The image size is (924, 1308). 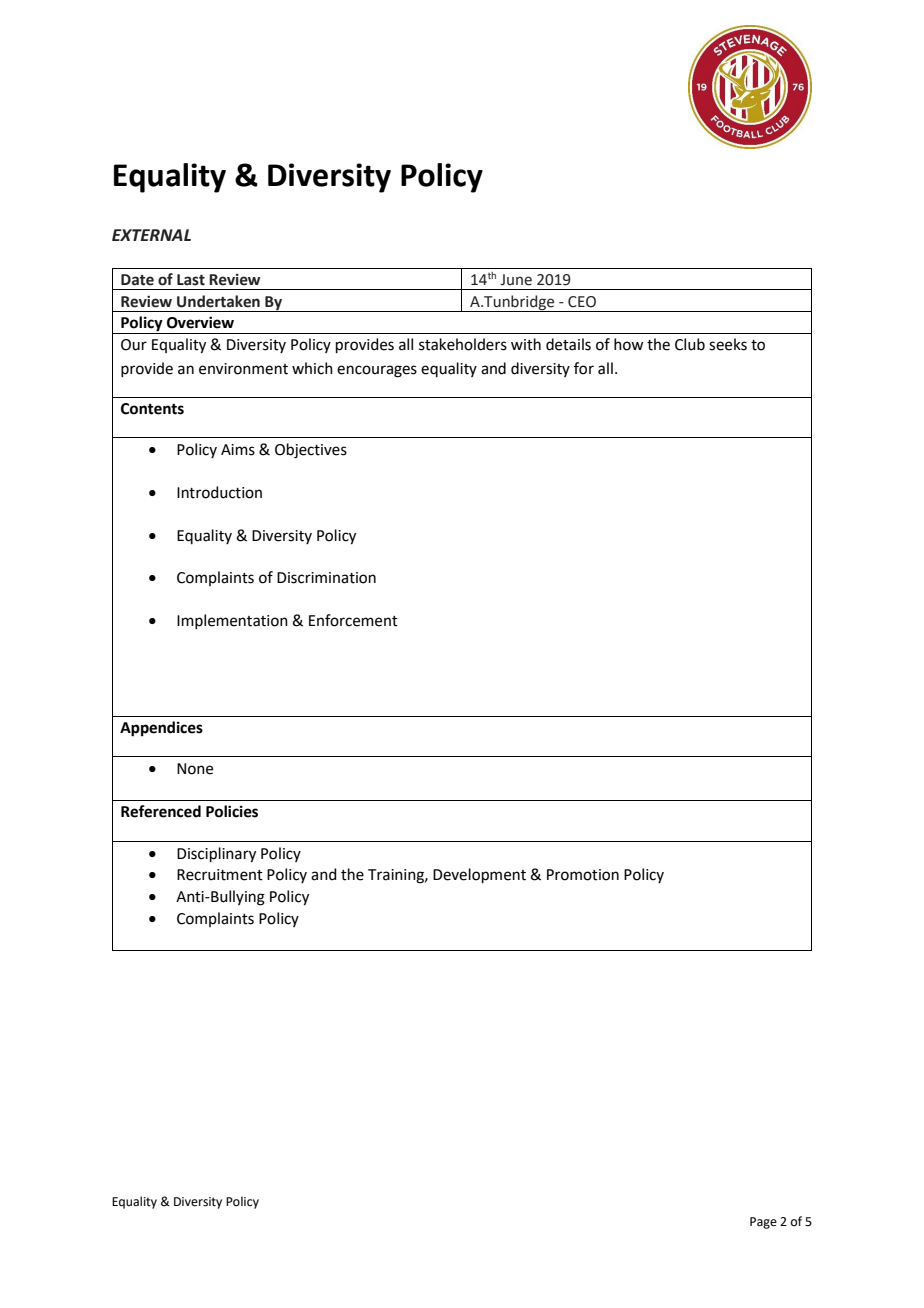 What do you see at coordinates (763, 1223) in the page?
I see `Page` at bounding box center [763, 1223].
